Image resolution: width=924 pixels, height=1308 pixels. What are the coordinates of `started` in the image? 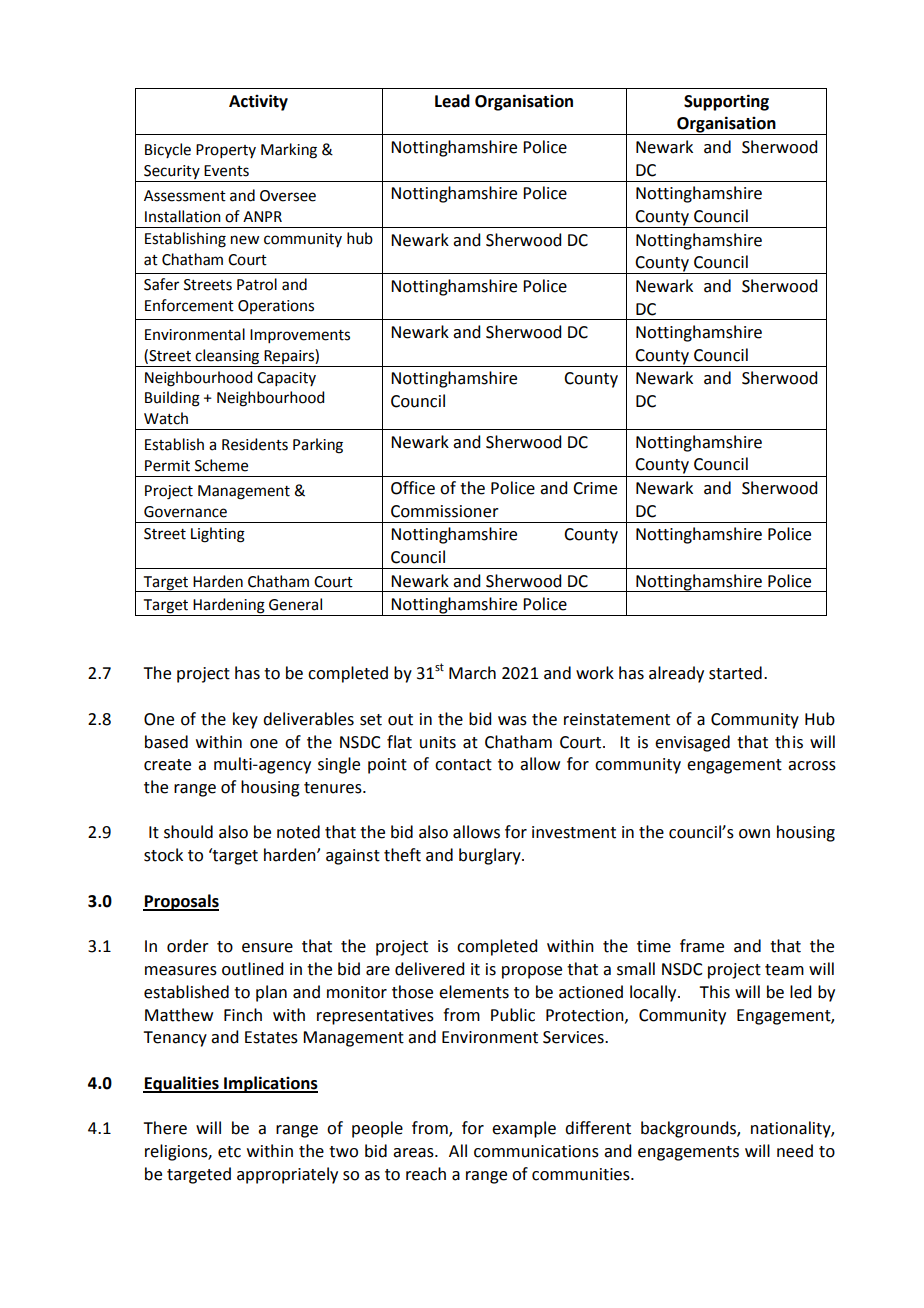 It's located at (735, 673).
